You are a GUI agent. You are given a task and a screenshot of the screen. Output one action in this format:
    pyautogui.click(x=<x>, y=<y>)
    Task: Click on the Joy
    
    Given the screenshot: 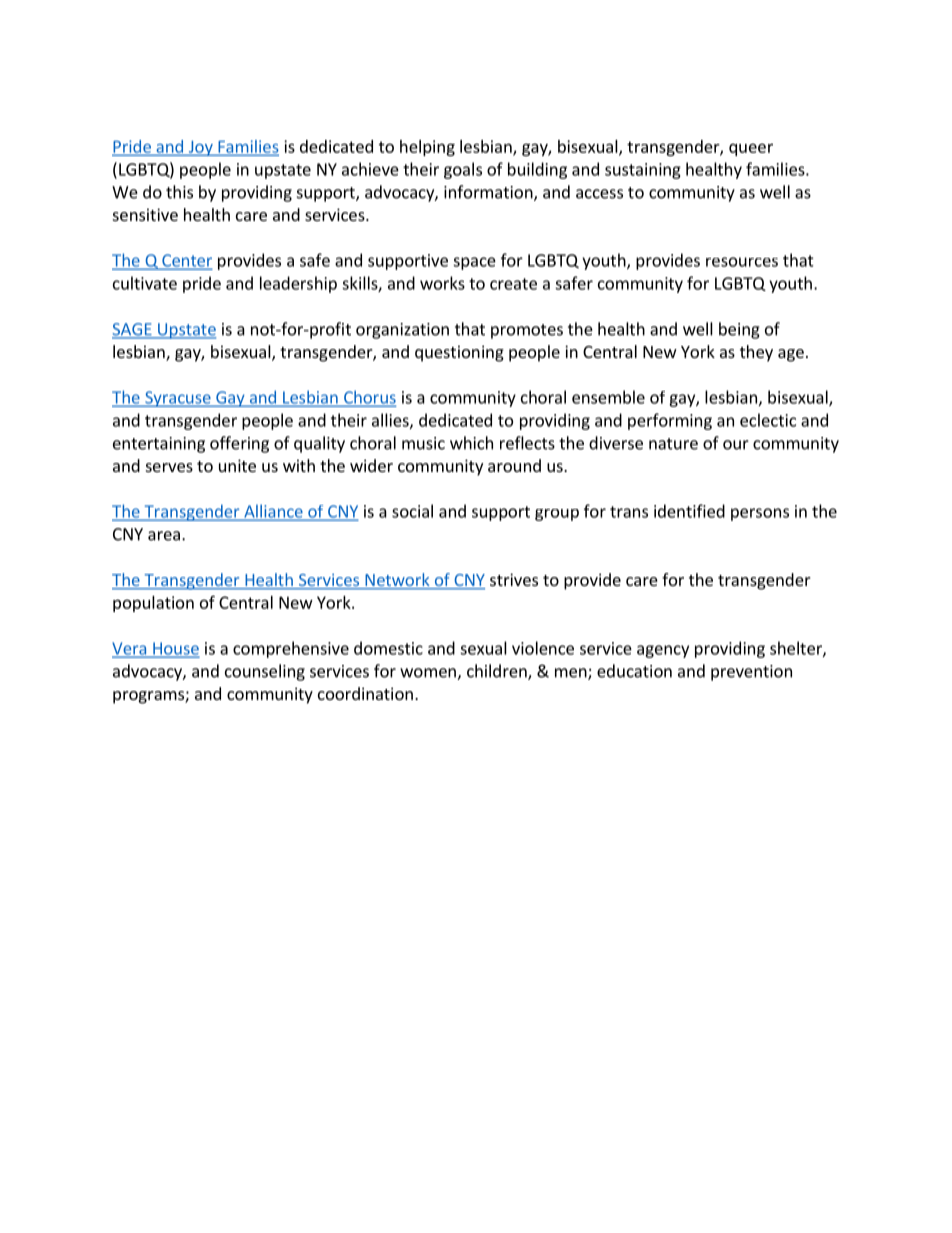 What is the action you would take?
    pyautogui.click(x=200, y=148)
